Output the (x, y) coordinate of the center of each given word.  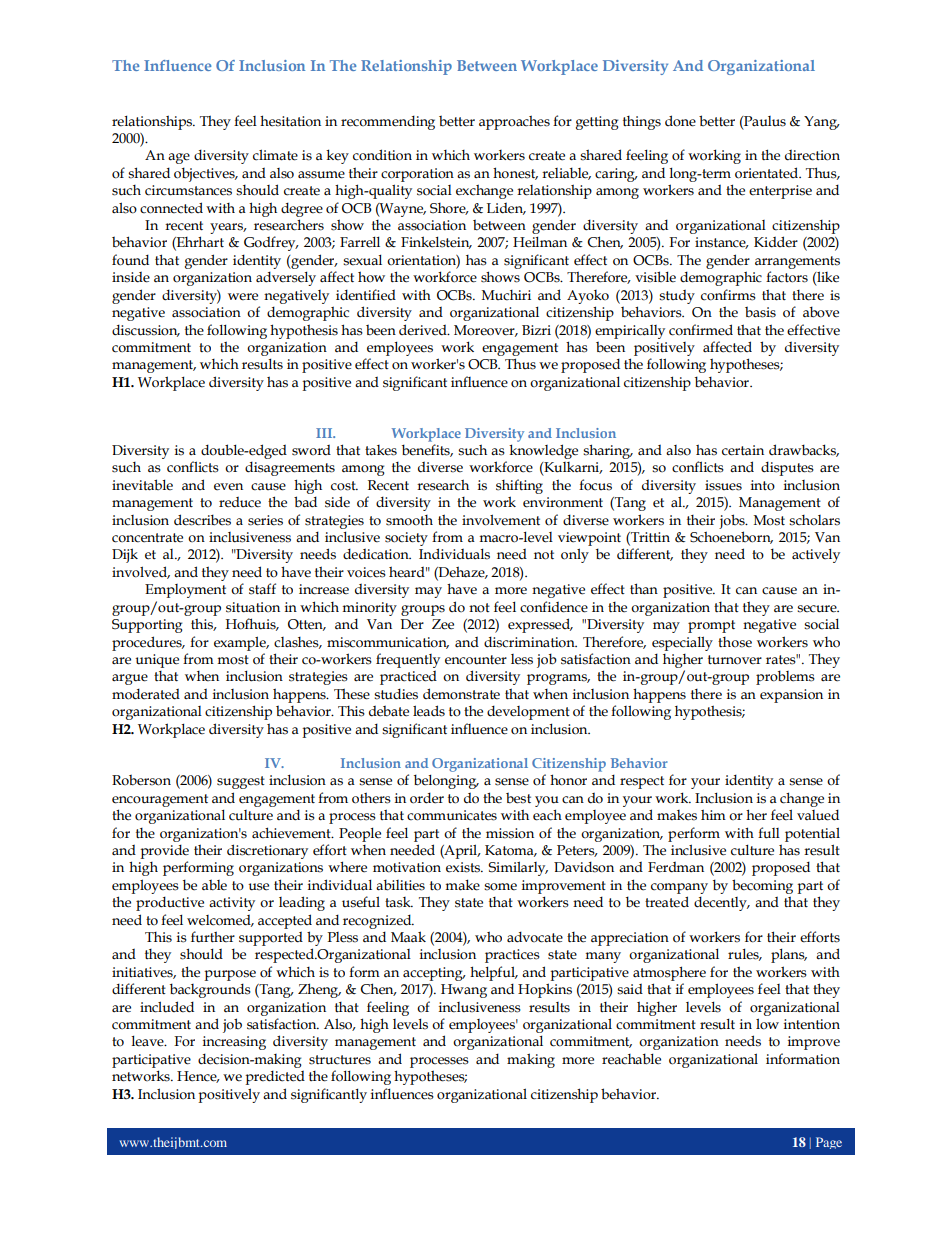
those (735, 642)
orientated (768, 173)
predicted (275, 1077)
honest (515, 173)
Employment (185, 591)
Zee (443, 624)
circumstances (188, 190)
